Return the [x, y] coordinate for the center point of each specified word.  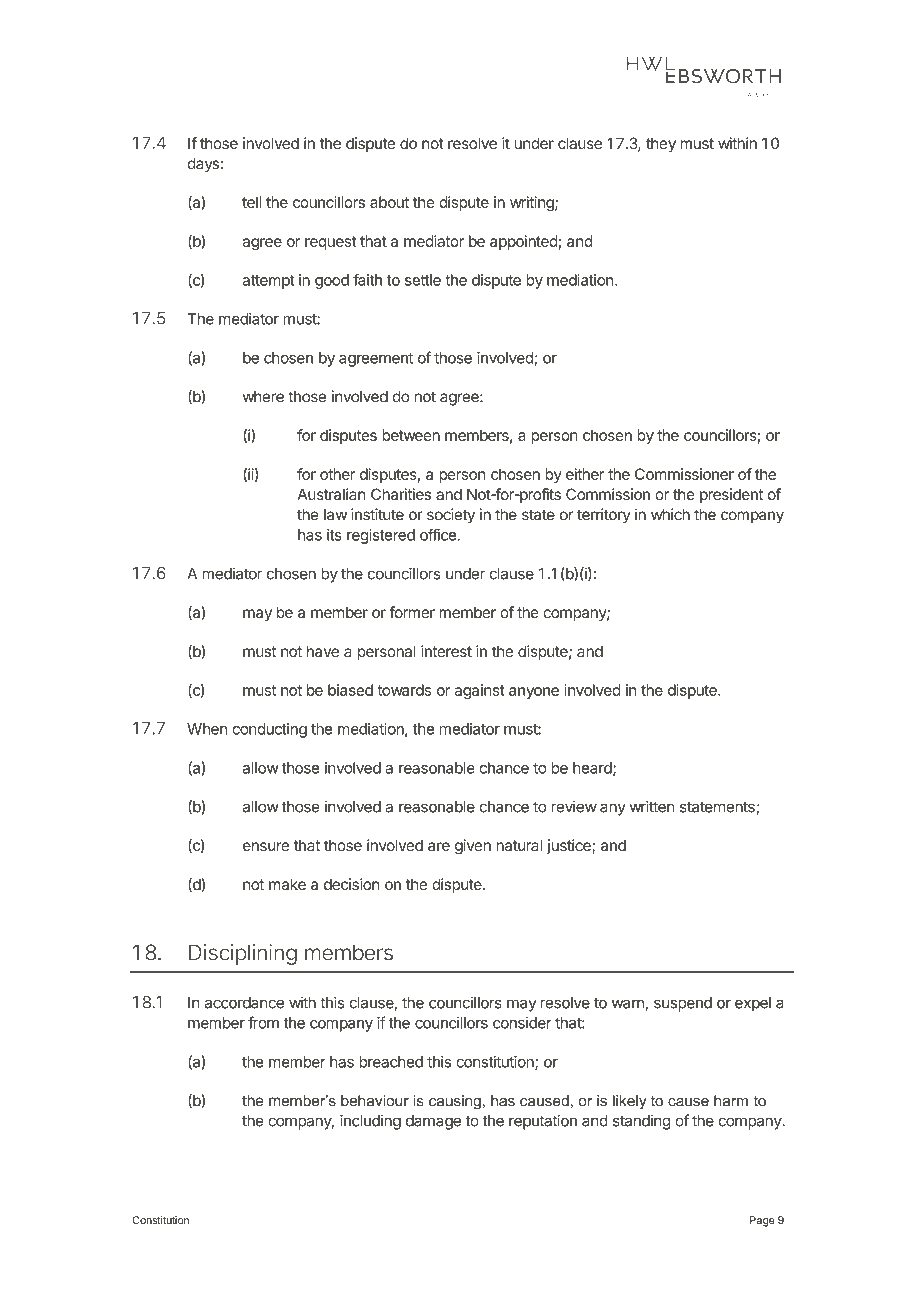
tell [251, 202]
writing [533, 203]
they [661, 144]
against [480, 691]
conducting [269, 730]
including [370, 1122]
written [652, 806]
